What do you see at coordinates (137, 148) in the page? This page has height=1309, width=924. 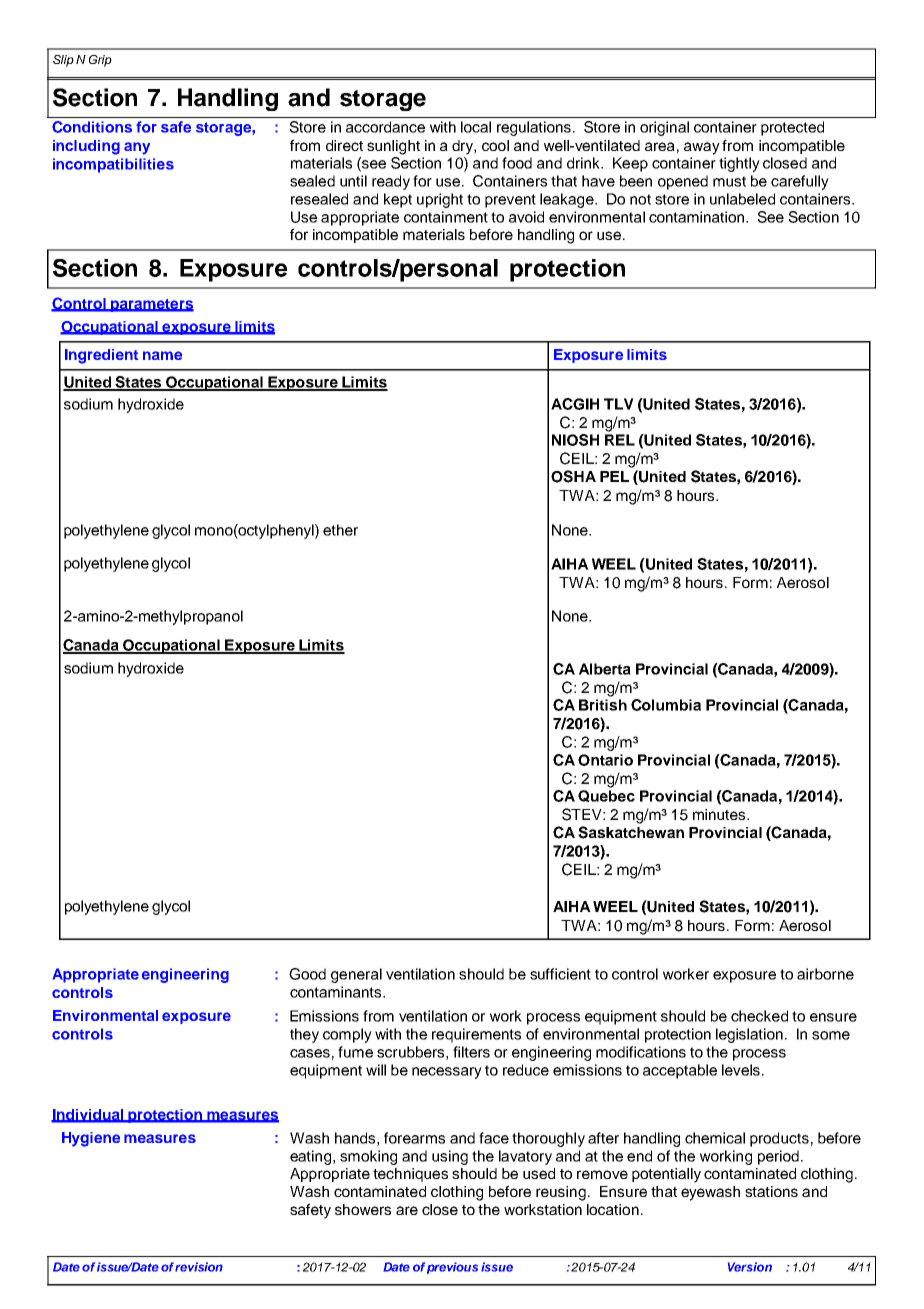 I see `any` at bounding box center [137, 148].
